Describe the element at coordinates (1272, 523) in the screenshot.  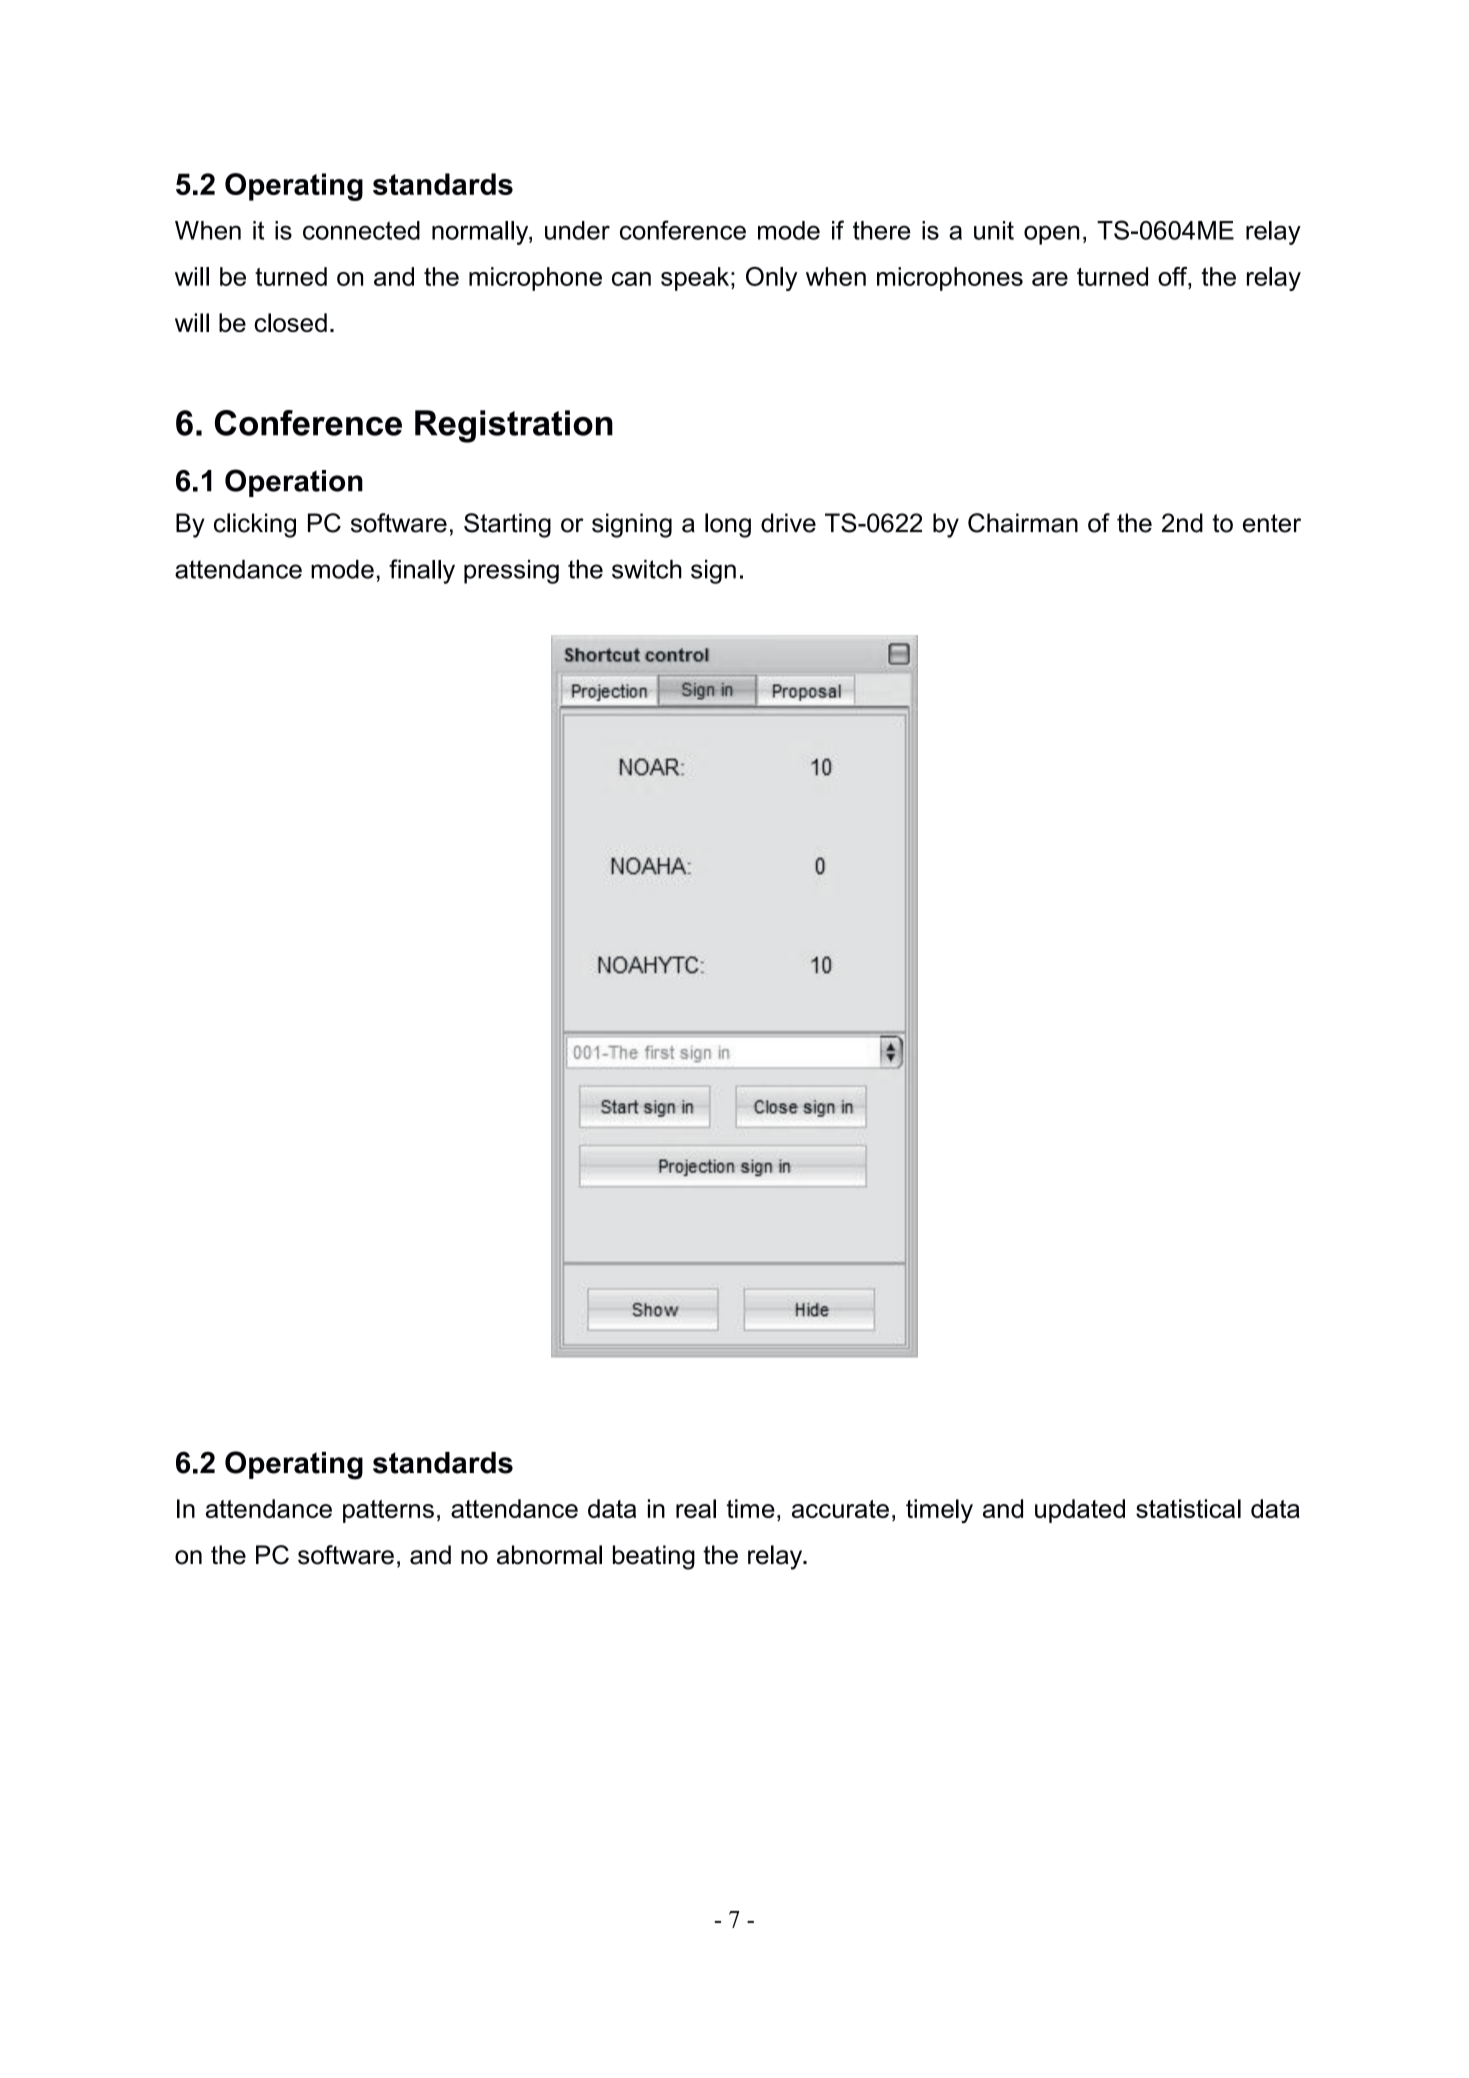
I see `enter` at that location.
